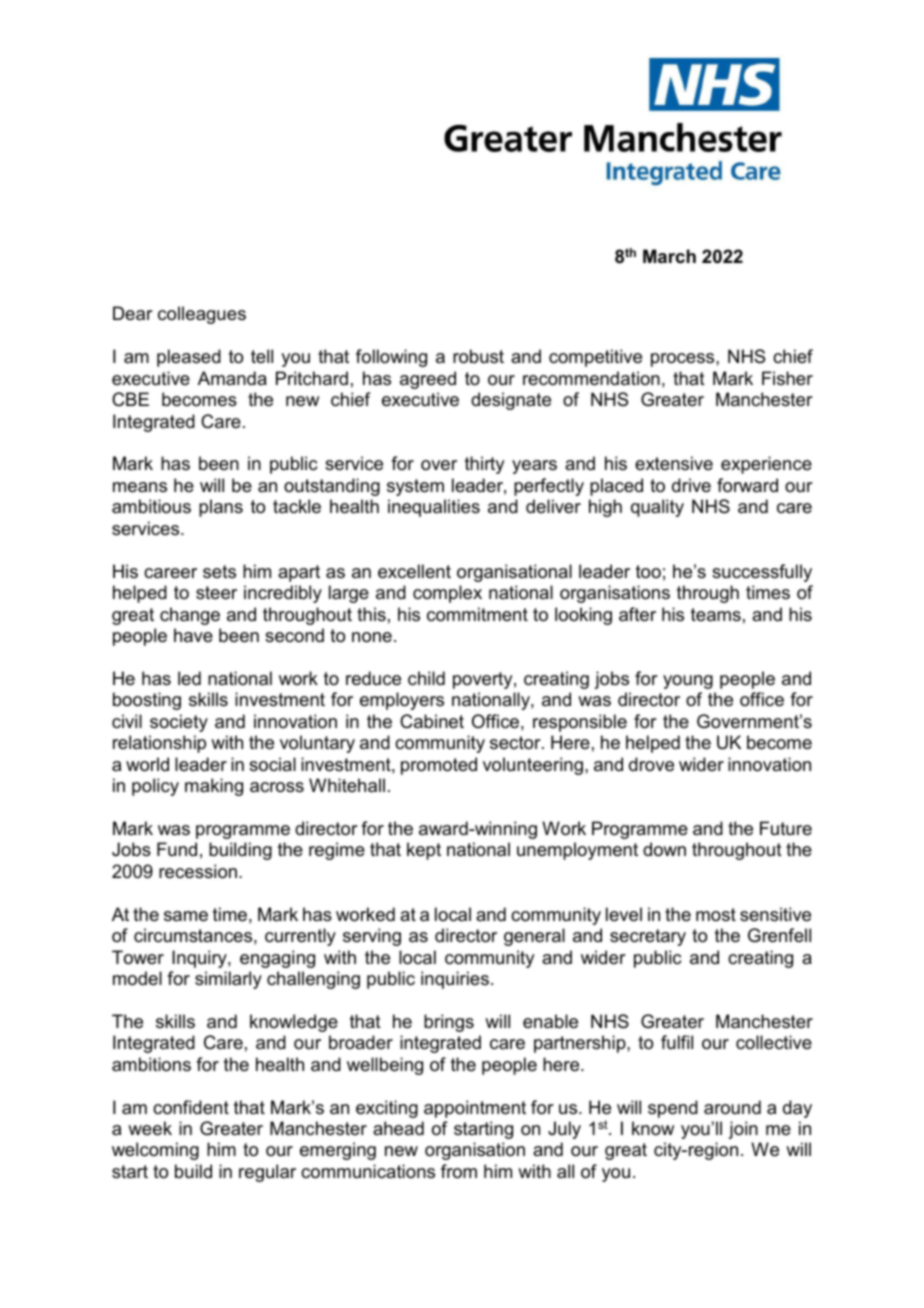 This document has width=924, height=1308. What do you see at coordinates (478, 356) in the document?
I see `robust` at bounding box center [478, 356].
